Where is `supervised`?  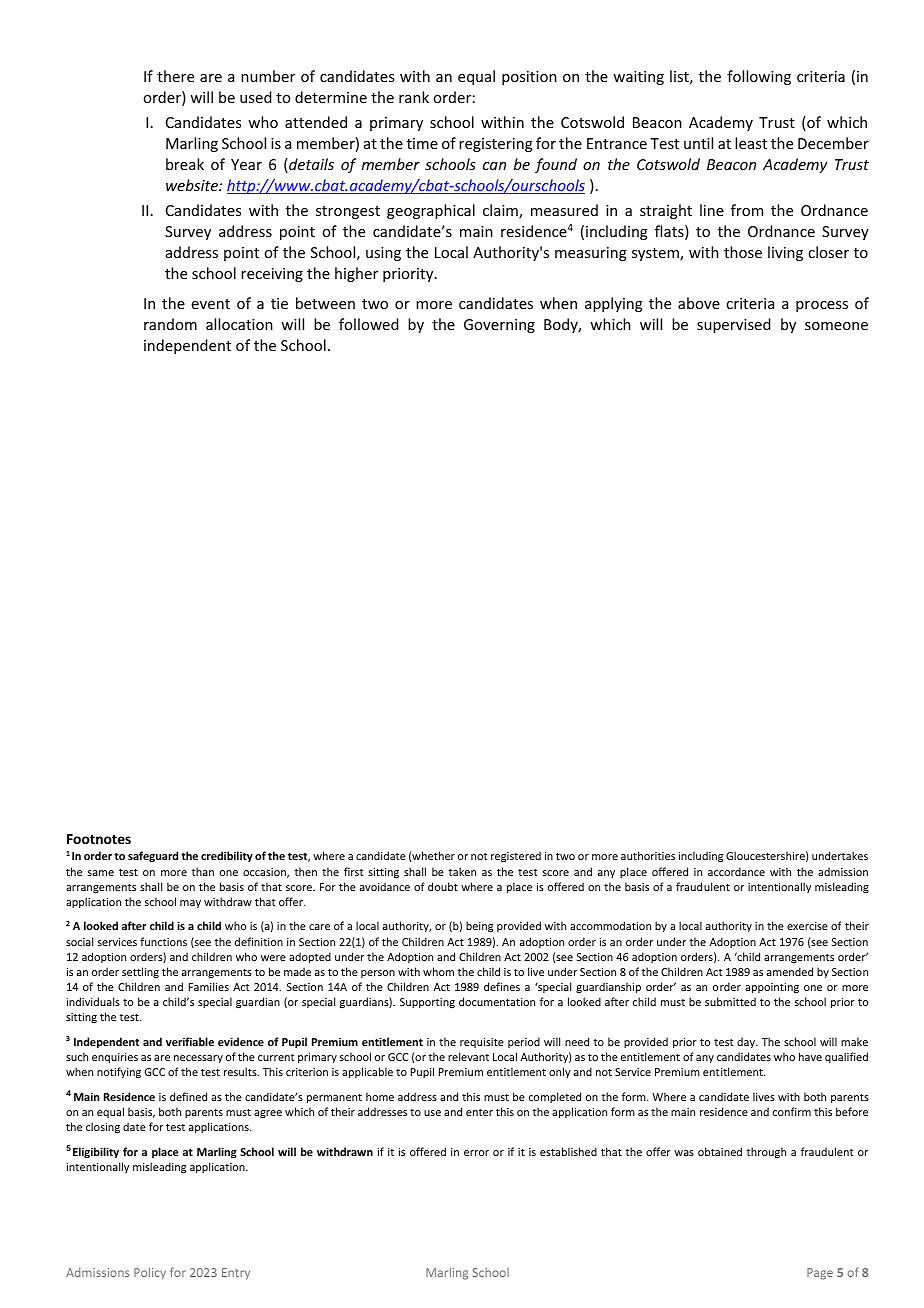 supervised is located at coordinates (733, 325).
